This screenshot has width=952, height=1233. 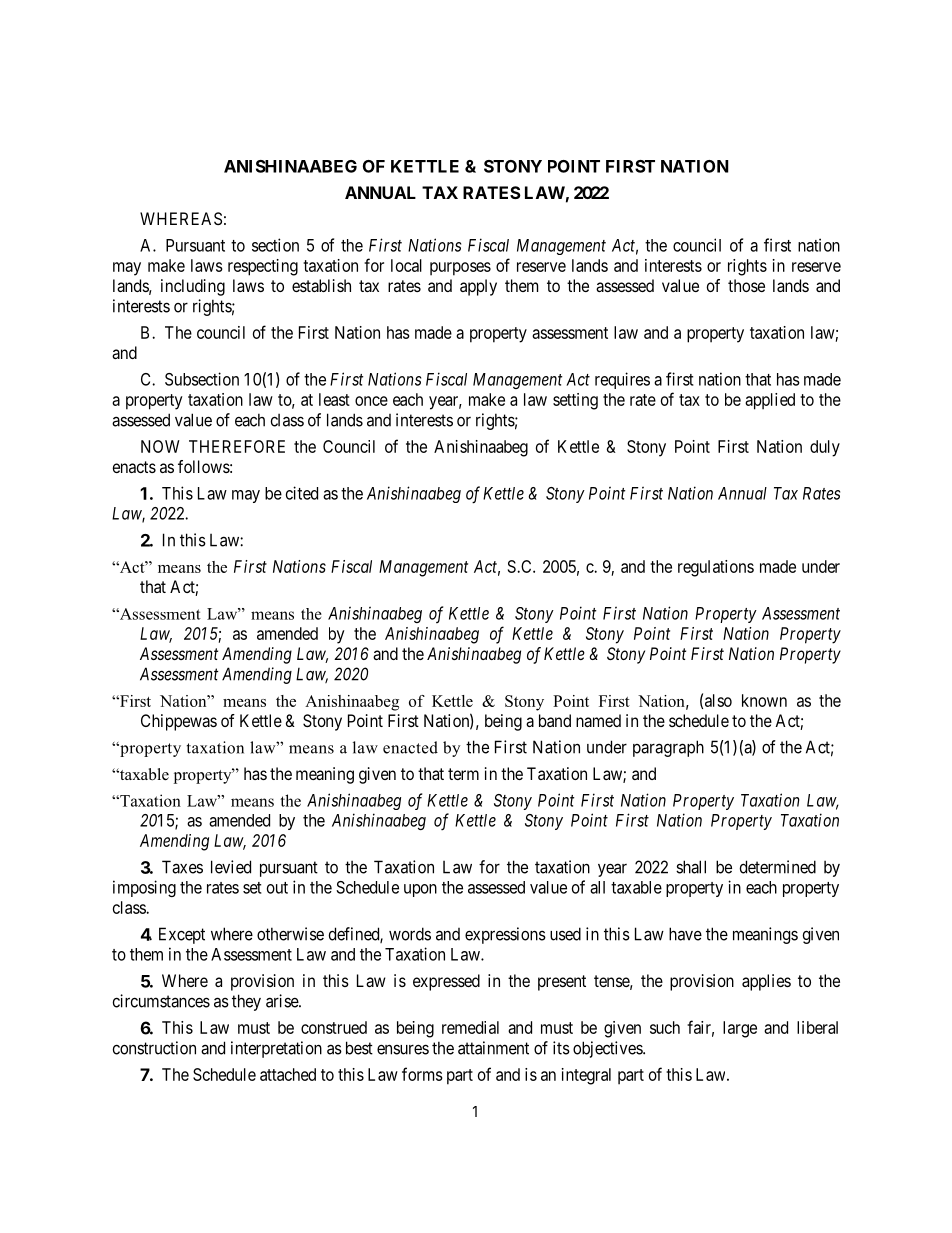 What do you see at coordinates (716, 568) in the screenshot?
I see `regulations` at bounding box center [716, 568].
